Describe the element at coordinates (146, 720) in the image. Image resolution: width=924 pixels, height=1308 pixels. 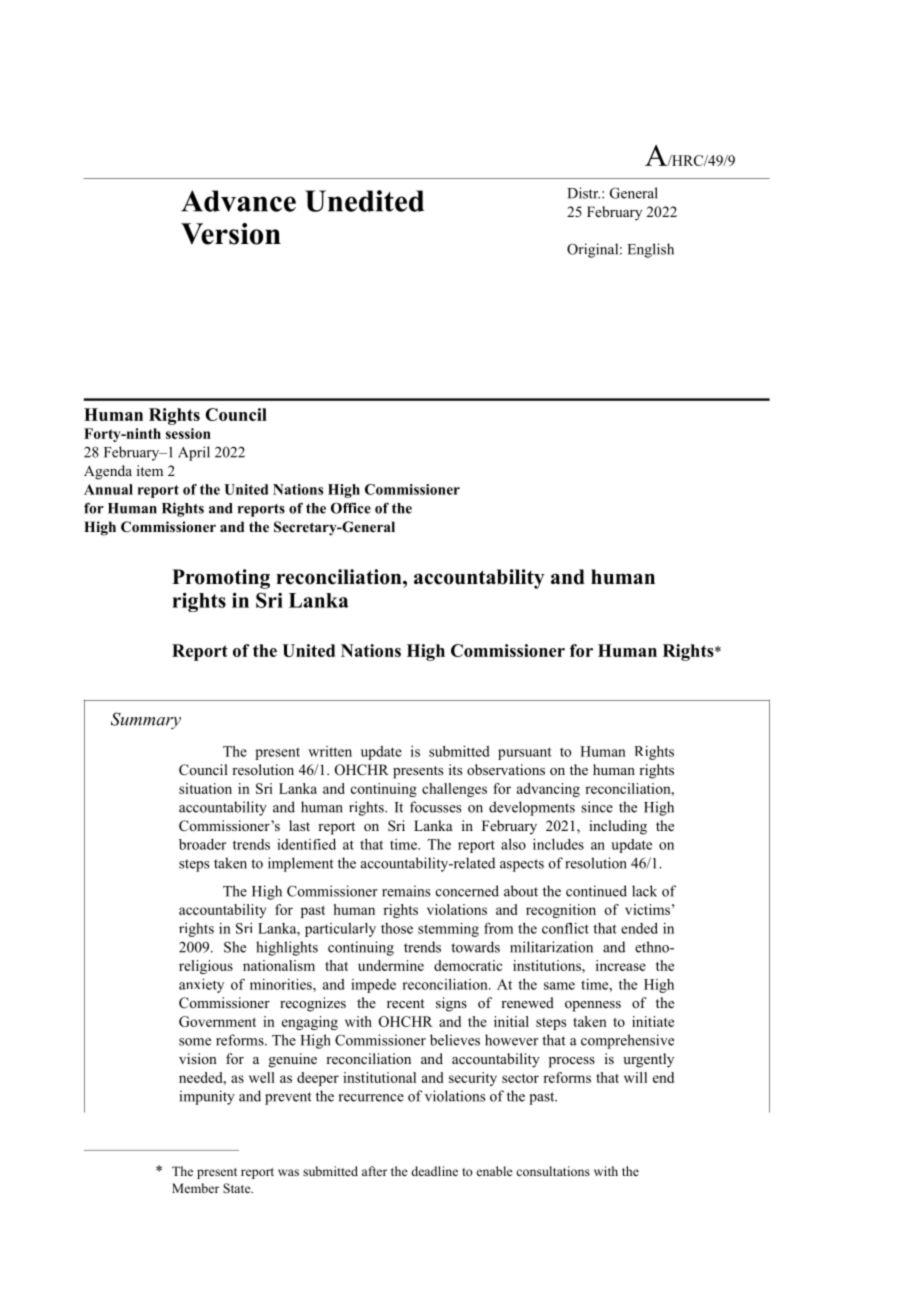
I see `Summary` at that location.
